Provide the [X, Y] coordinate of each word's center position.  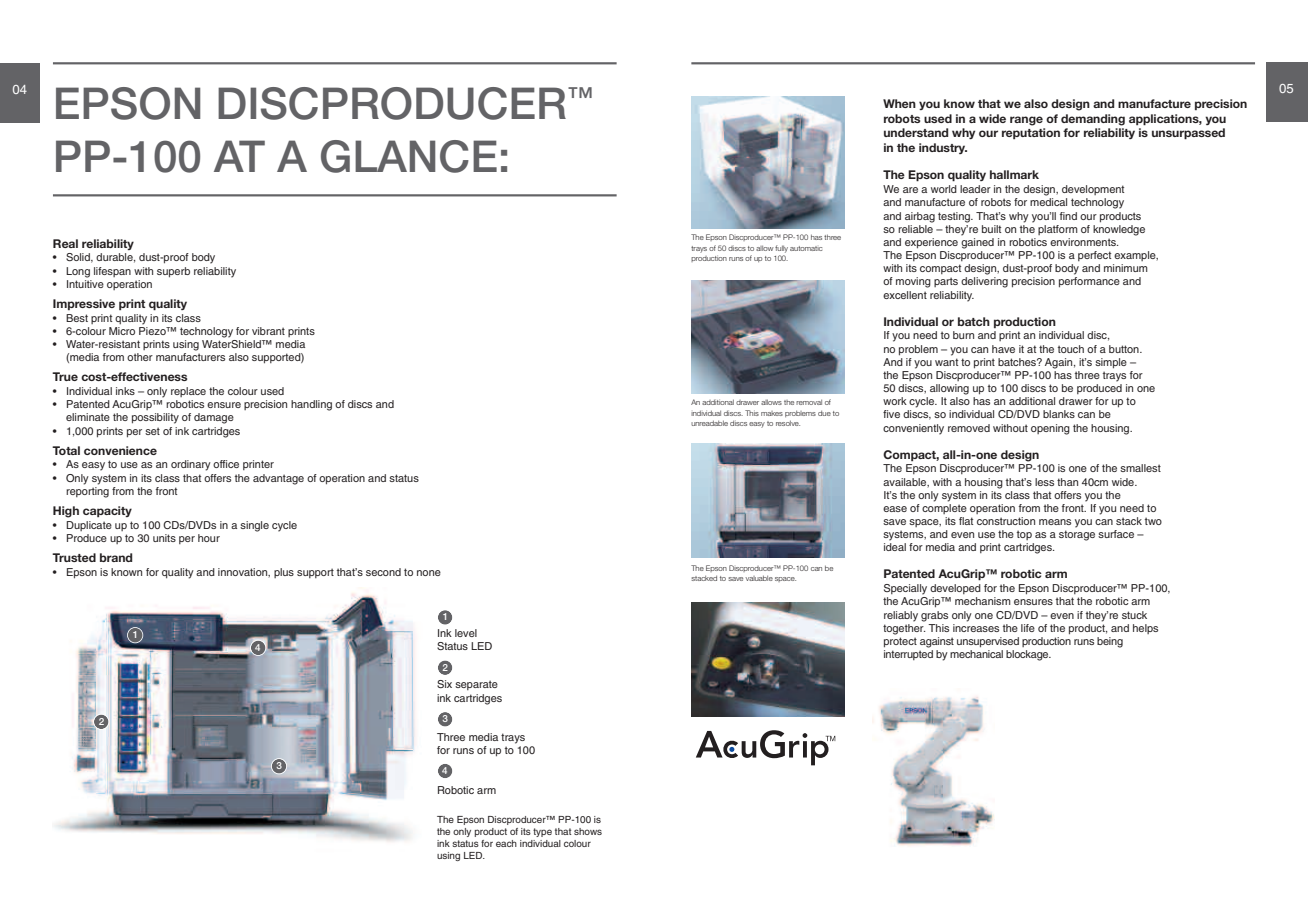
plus [284, 573]
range [1026, 121]
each [506, 843]
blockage [1028, 655]
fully [781, 249]
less [1044, 482]
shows [588, 831]
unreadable [709, 423]
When [899, 103]
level [466, 633]
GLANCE [409, 156]
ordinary [191, 465]
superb [173, 272]
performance [1089, 282]
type [542, 832]
